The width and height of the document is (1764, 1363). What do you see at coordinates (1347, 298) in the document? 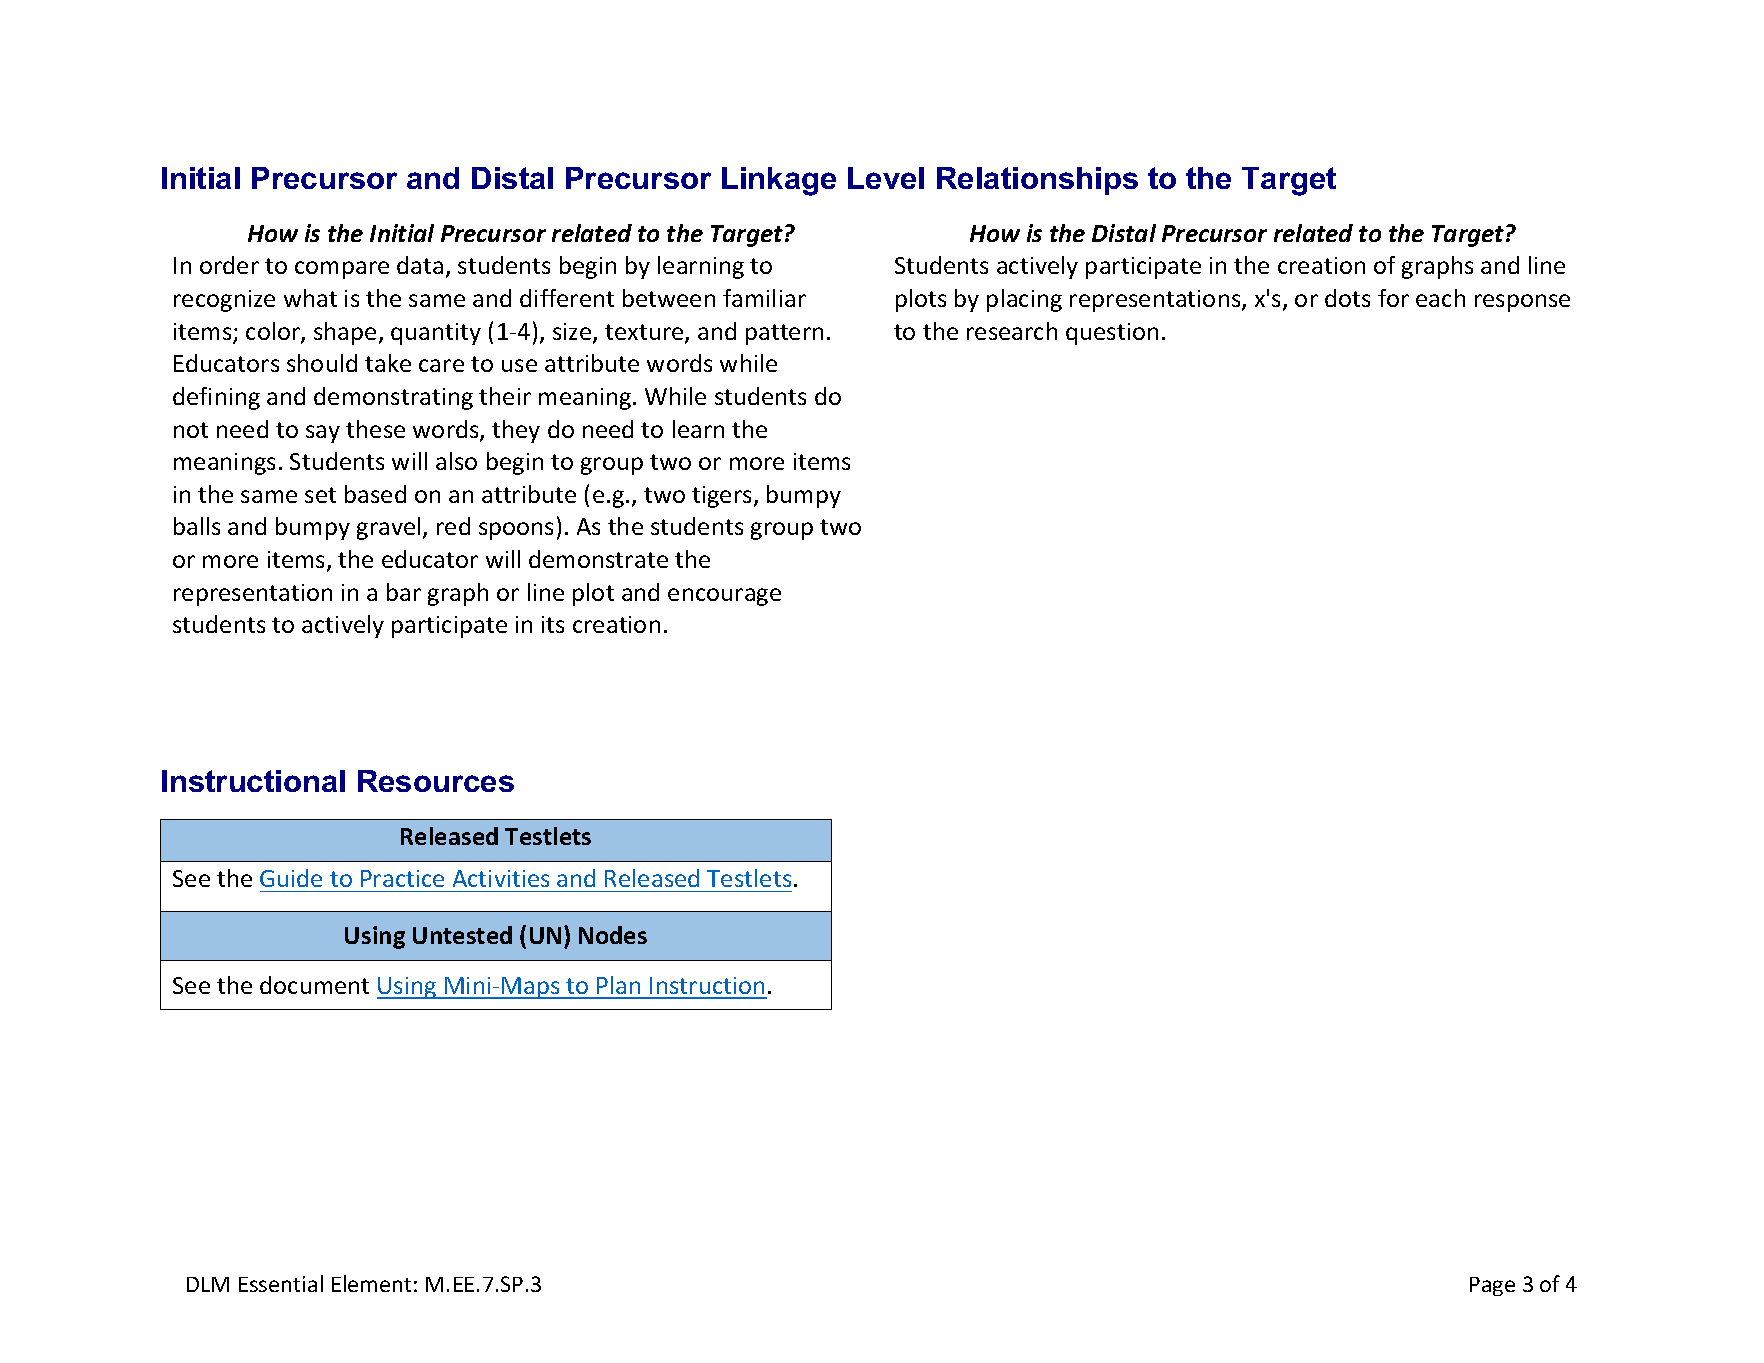
I see `dots` at bounding box center [1347, 298].
